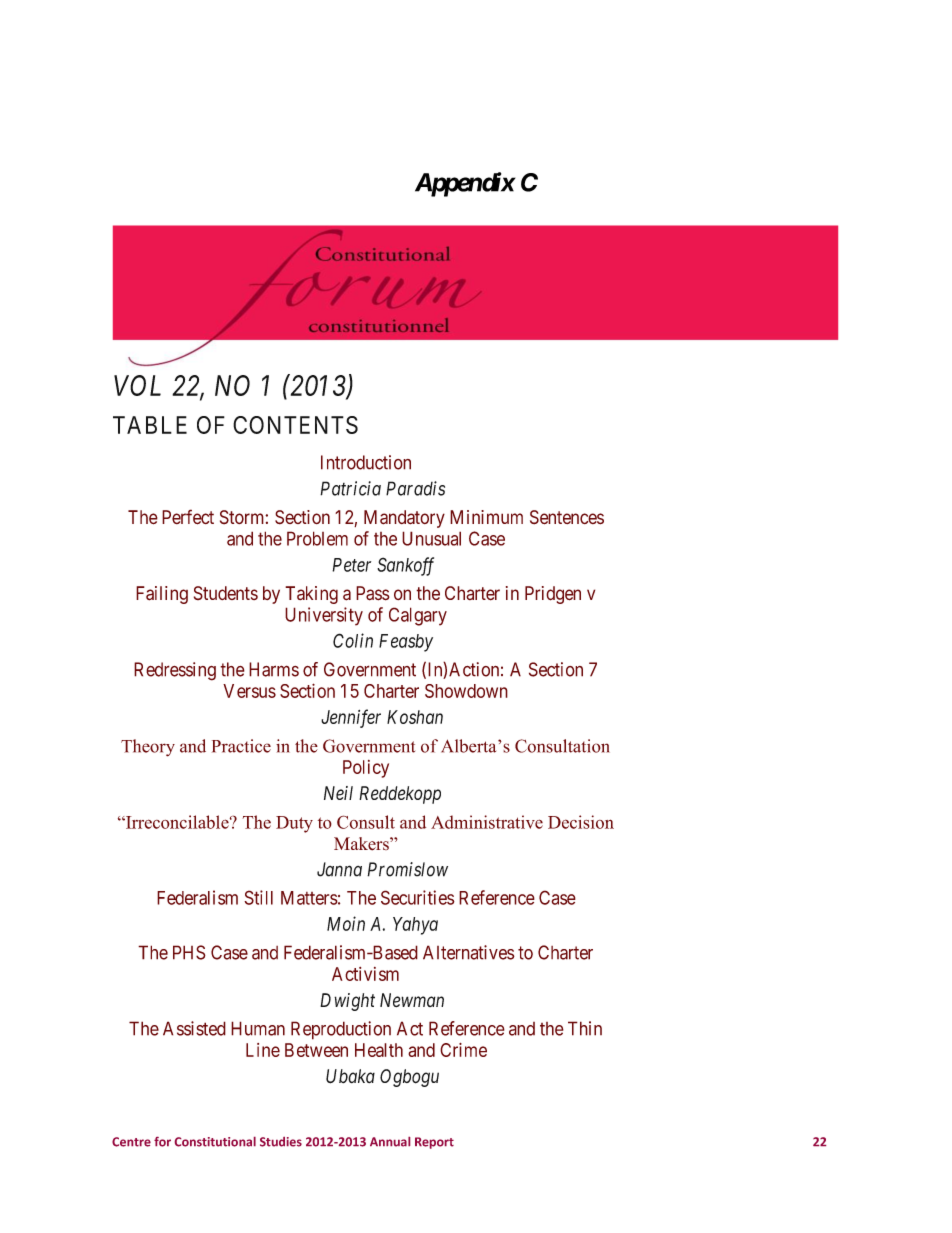 The height and width of the document is (1233, 952). Describe the element at coordinates (390, 1142) in the document. I see `Annual` at that location.
